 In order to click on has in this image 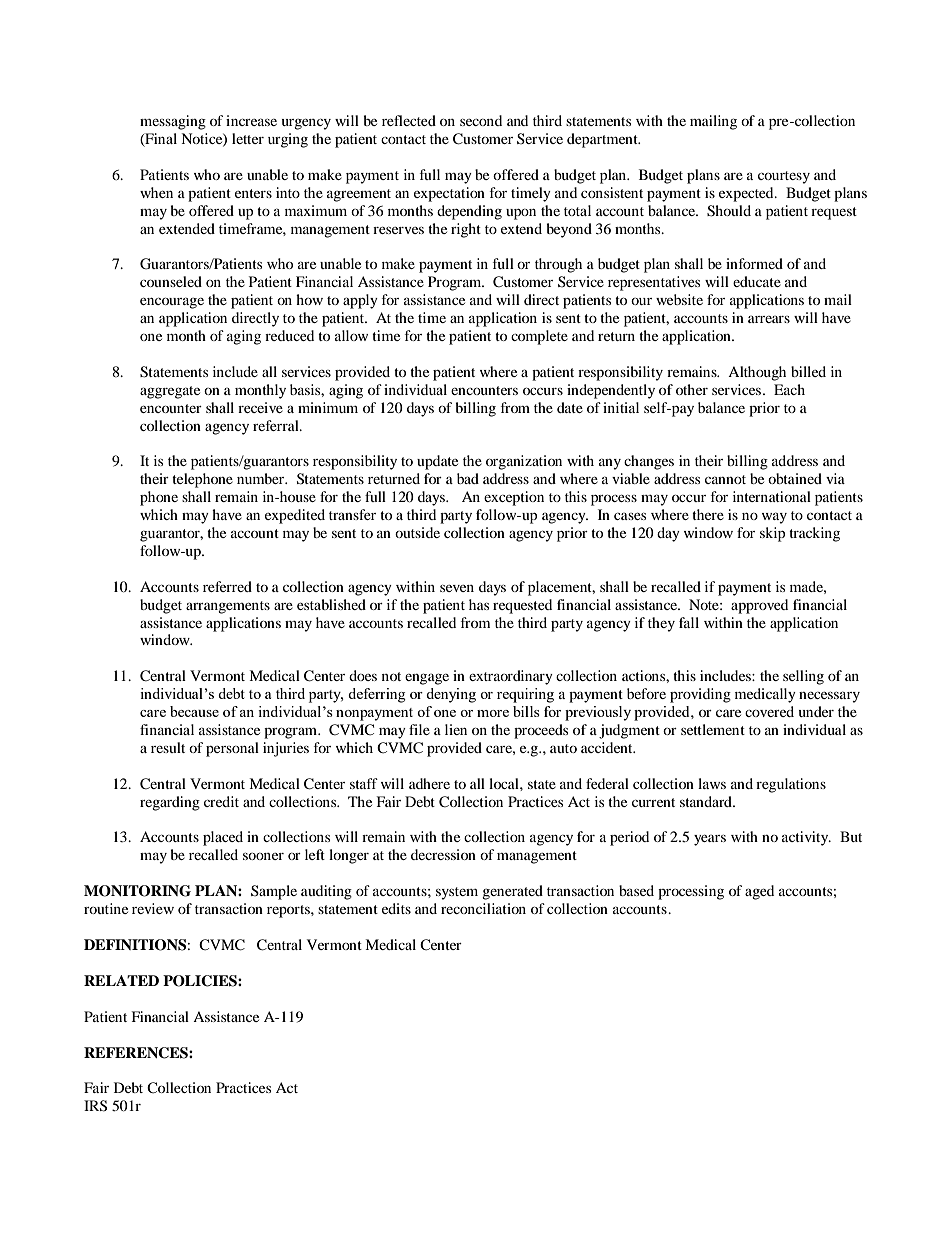, I will do `click(479, 604)`.
